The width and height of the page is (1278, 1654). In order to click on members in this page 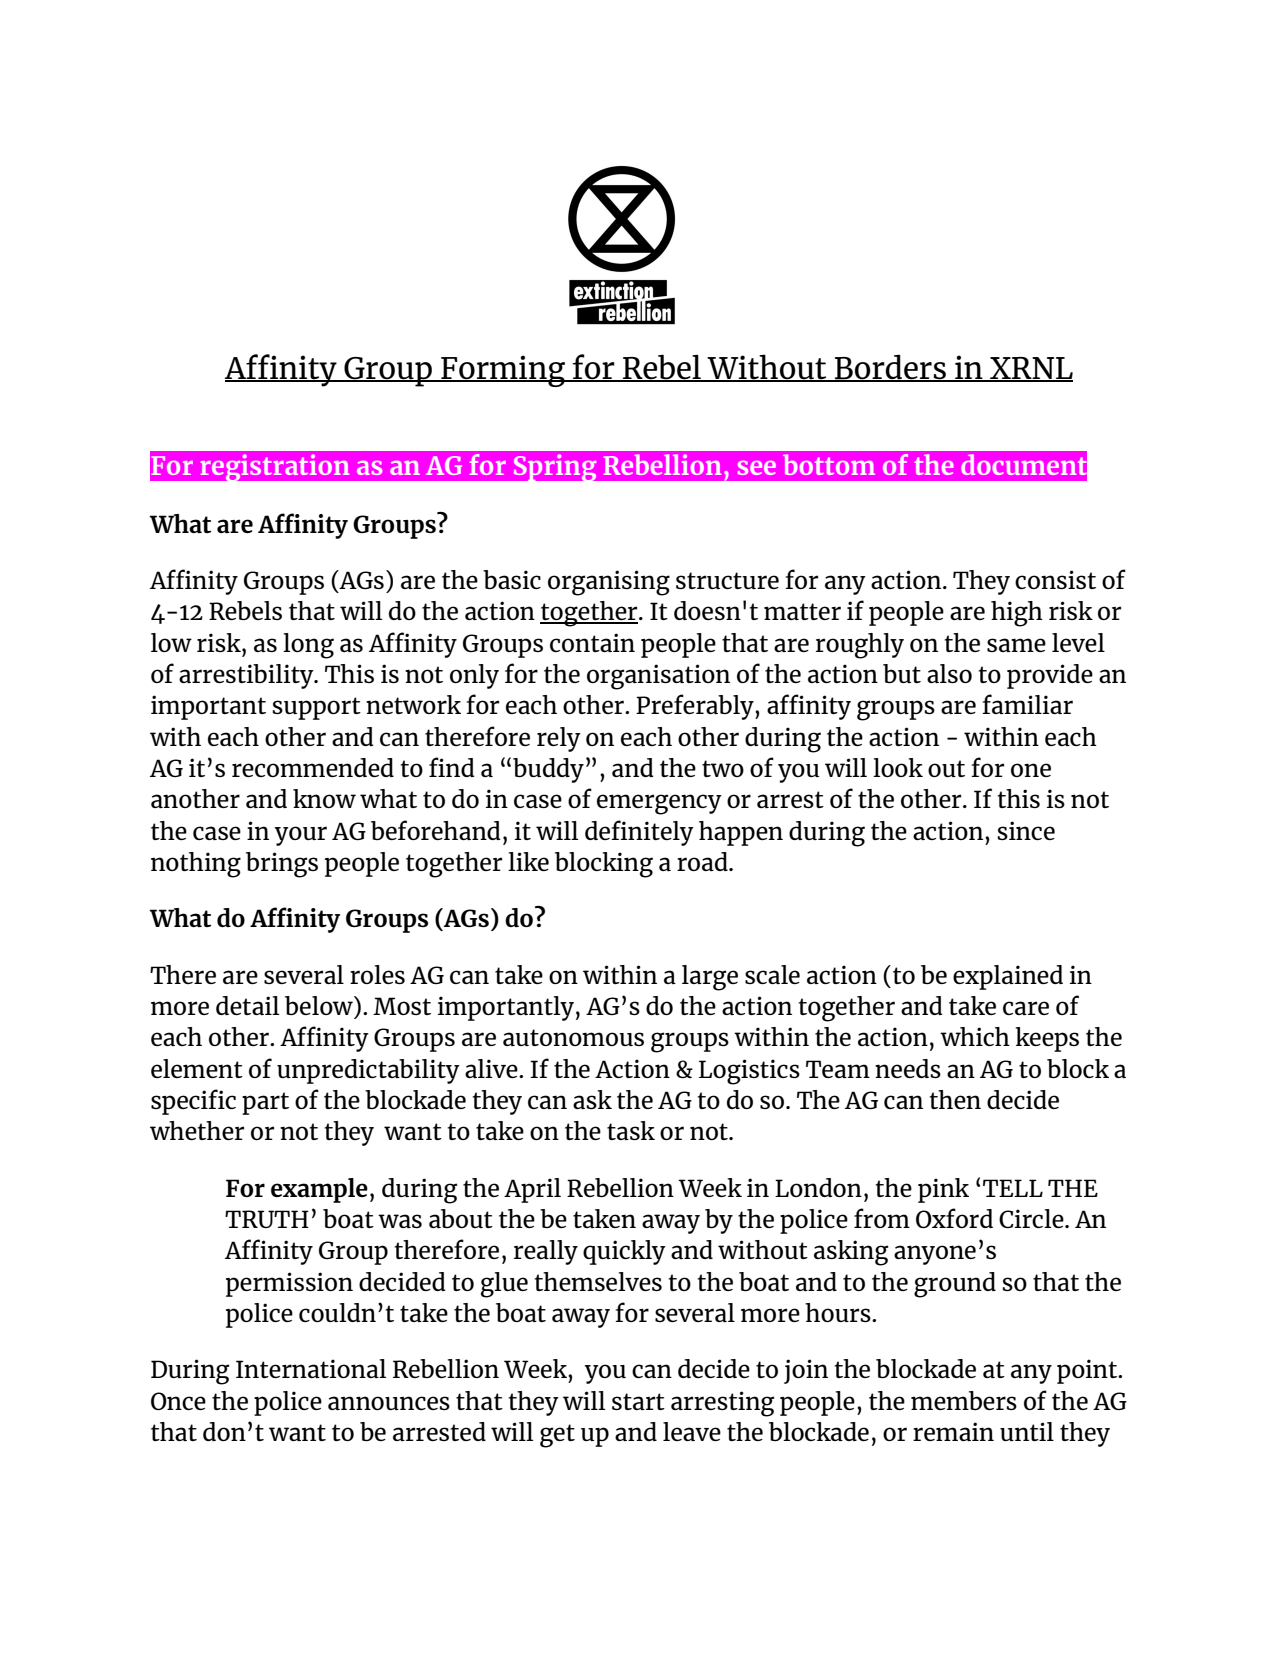, I will do `click(964, 1400)`.
